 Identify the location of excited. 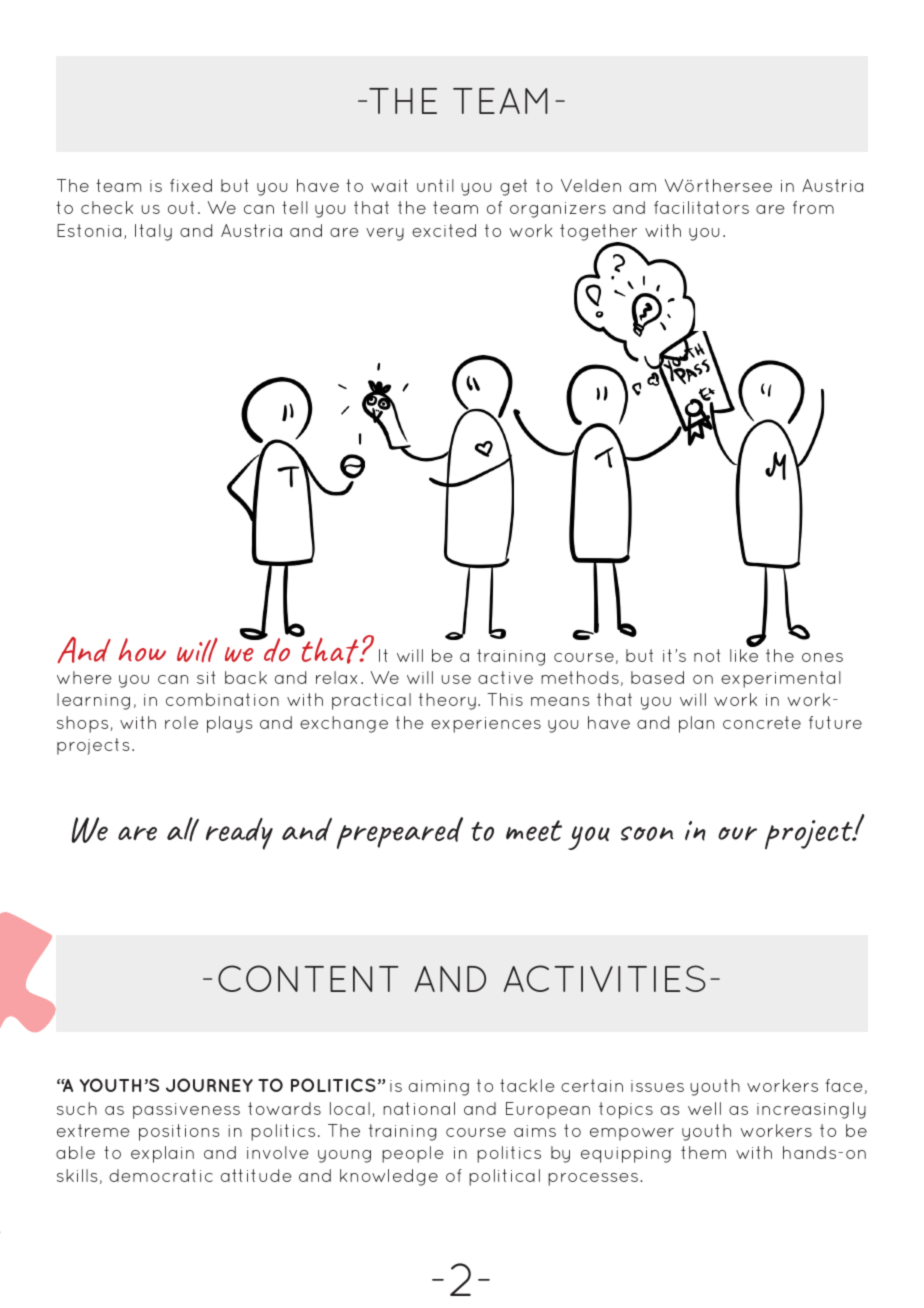
(444, 230).
